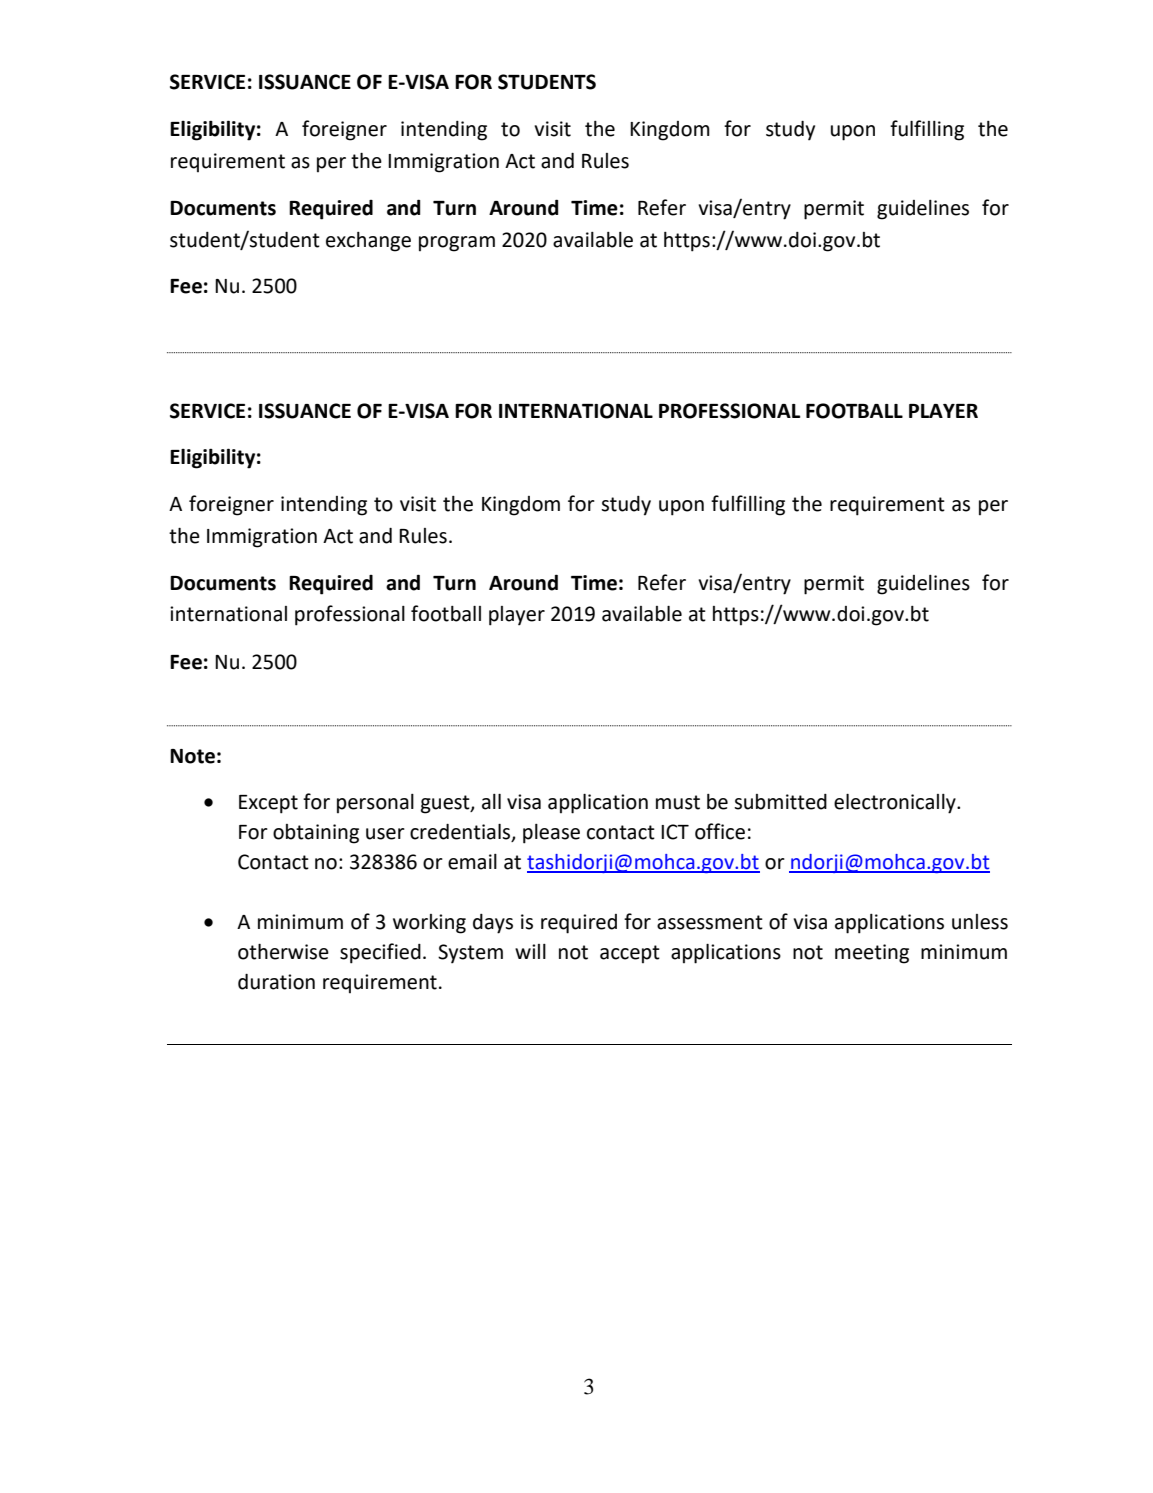 The width and height of the screenshot is (1153, 1493). I want to click on meeting, so click(872, 954).
